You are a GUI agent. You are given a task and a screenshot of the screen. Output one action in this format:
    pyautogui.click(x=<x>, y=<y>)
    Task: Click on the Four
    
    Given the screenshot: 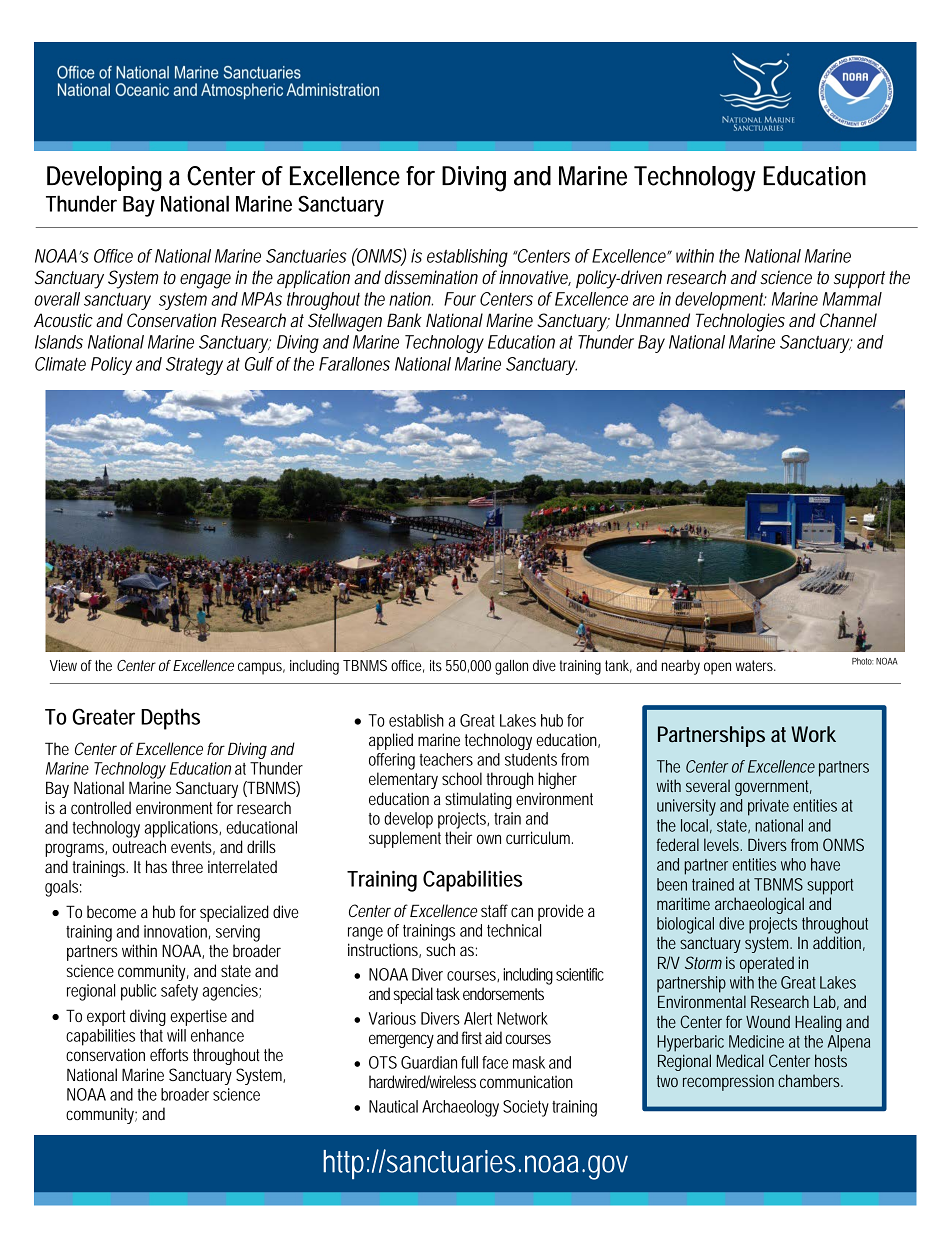 What is the action you would take?
    pyautogui.click(x=460, y=299)
